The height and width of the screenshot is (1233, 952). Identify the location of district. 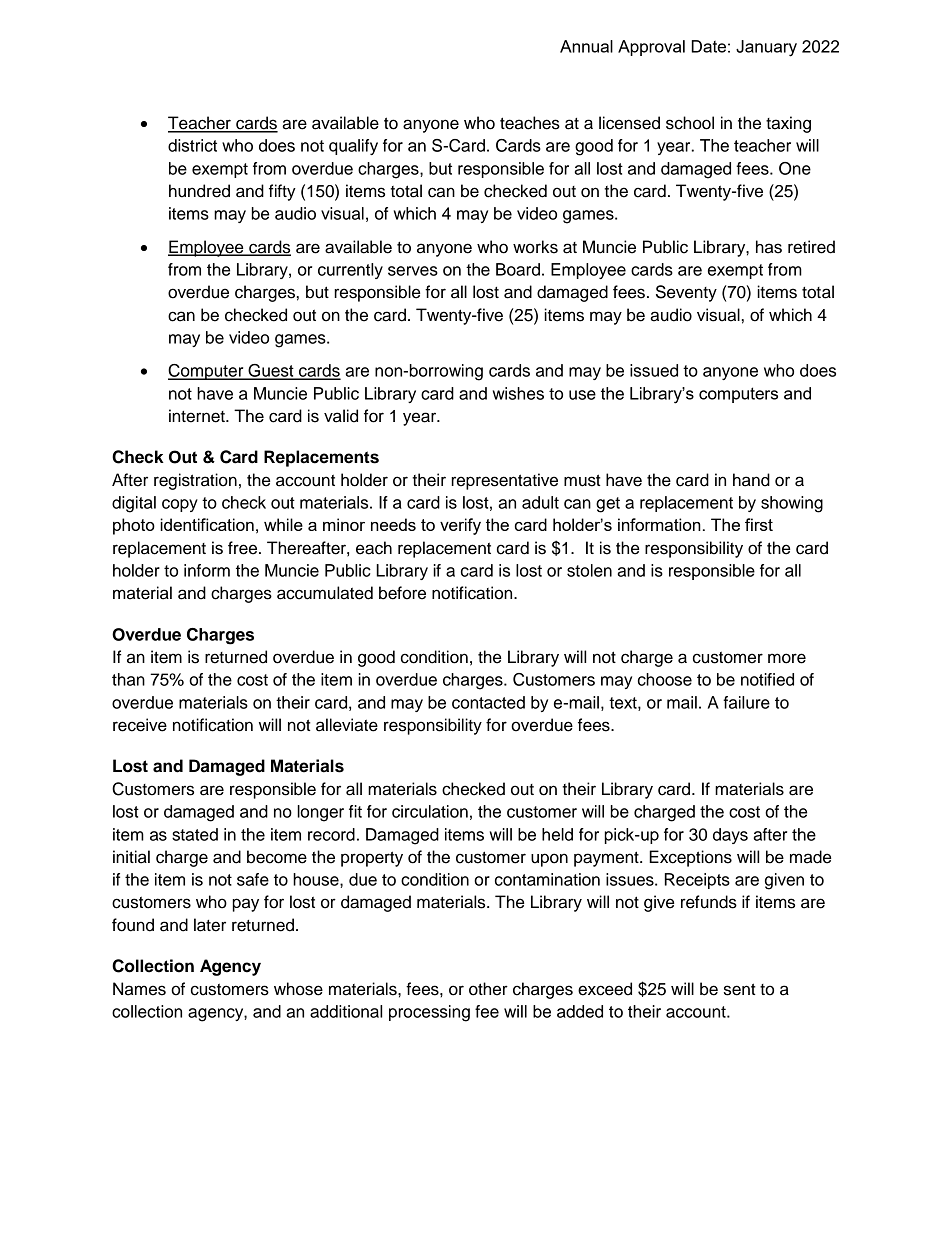
(192, 145).
